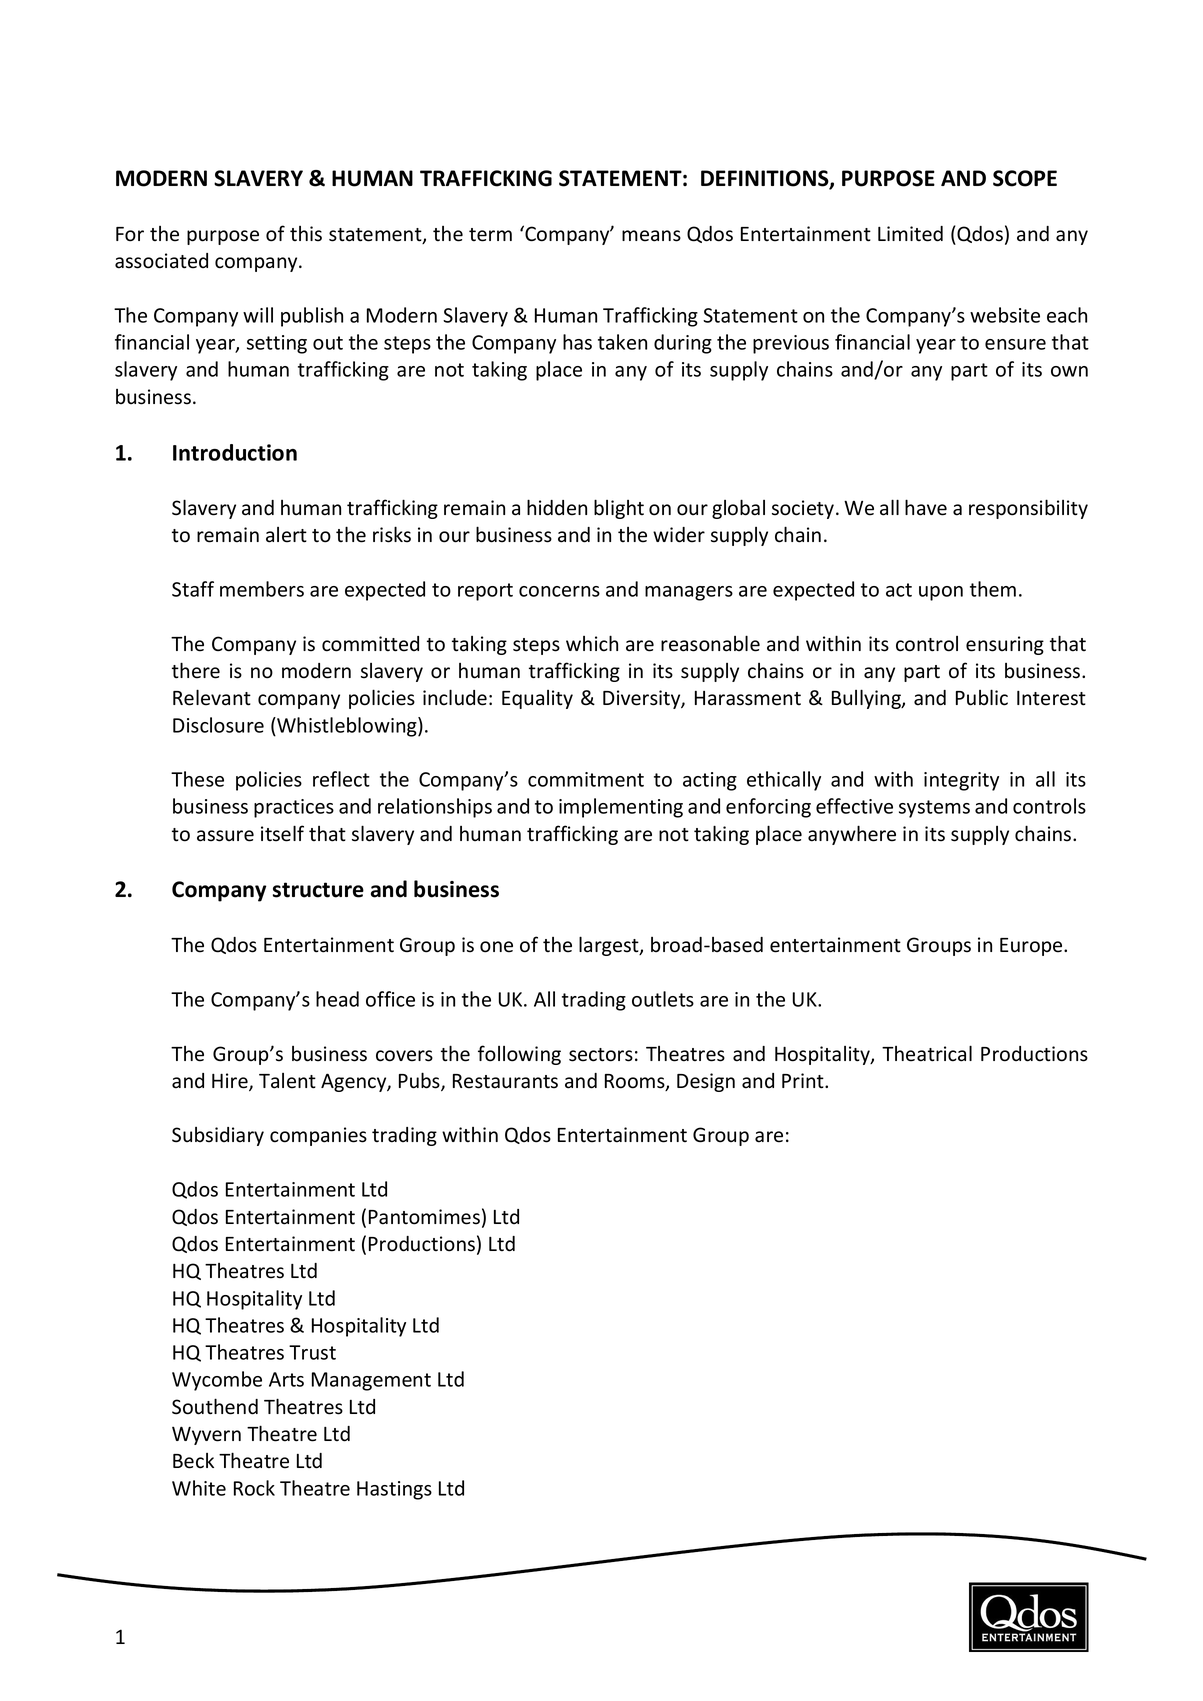 The width and height of the screenshot is (1203, 1701). I want to click on Disclosure, so click(218, 725).
